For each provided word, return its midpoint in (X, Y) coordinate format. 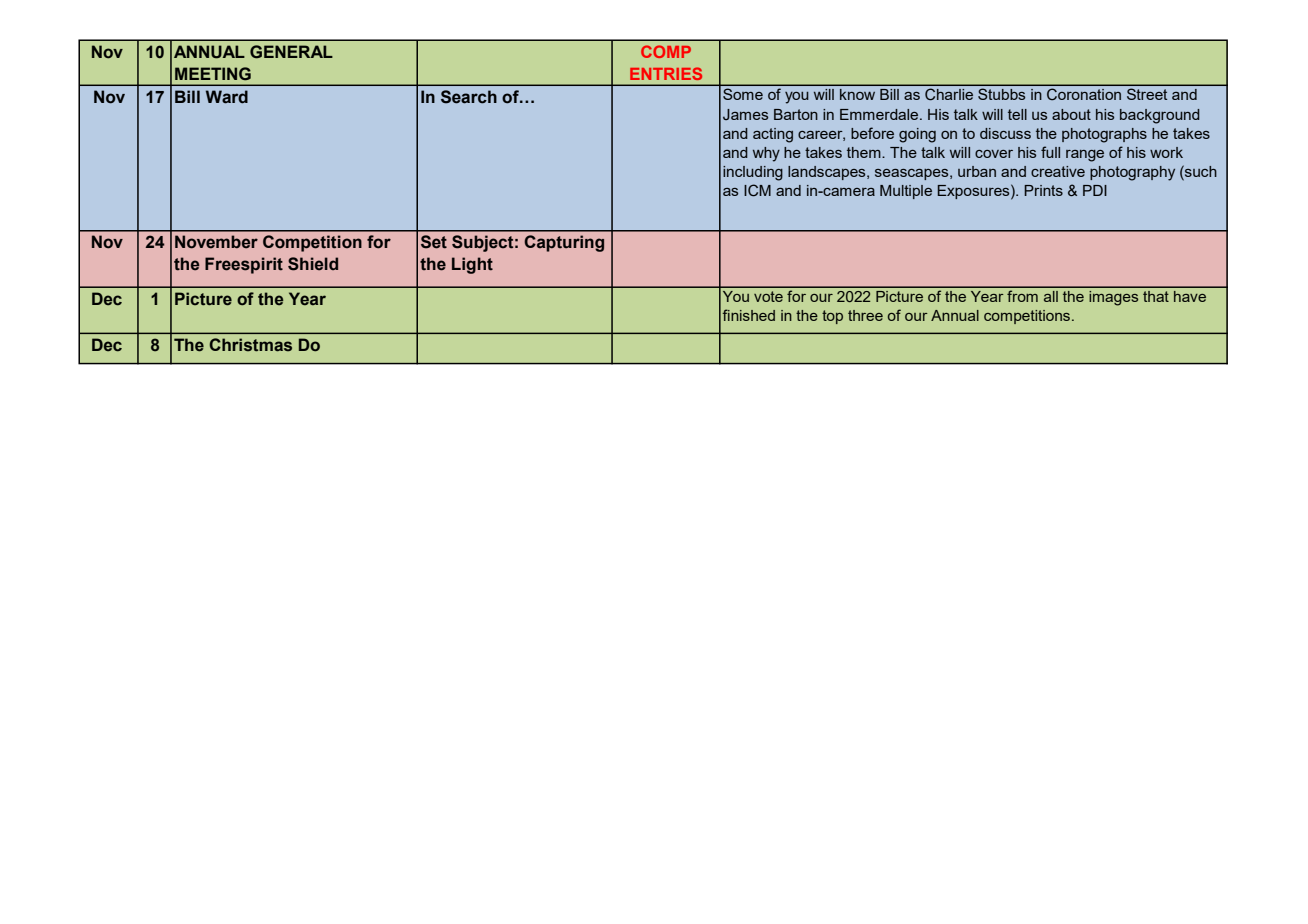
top (832, 317)
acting (773, 135)
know (857, 94)
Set (434, 242)
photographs (1104, 135)
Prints (1043, 190)
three (865, 315)
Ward (227, 97)
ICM (757, 190)
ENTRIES (666, 73)
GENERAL (291, 52)
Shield (313, 264)
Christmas (250, 345)
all (1051, 296)
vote (768, 296)
